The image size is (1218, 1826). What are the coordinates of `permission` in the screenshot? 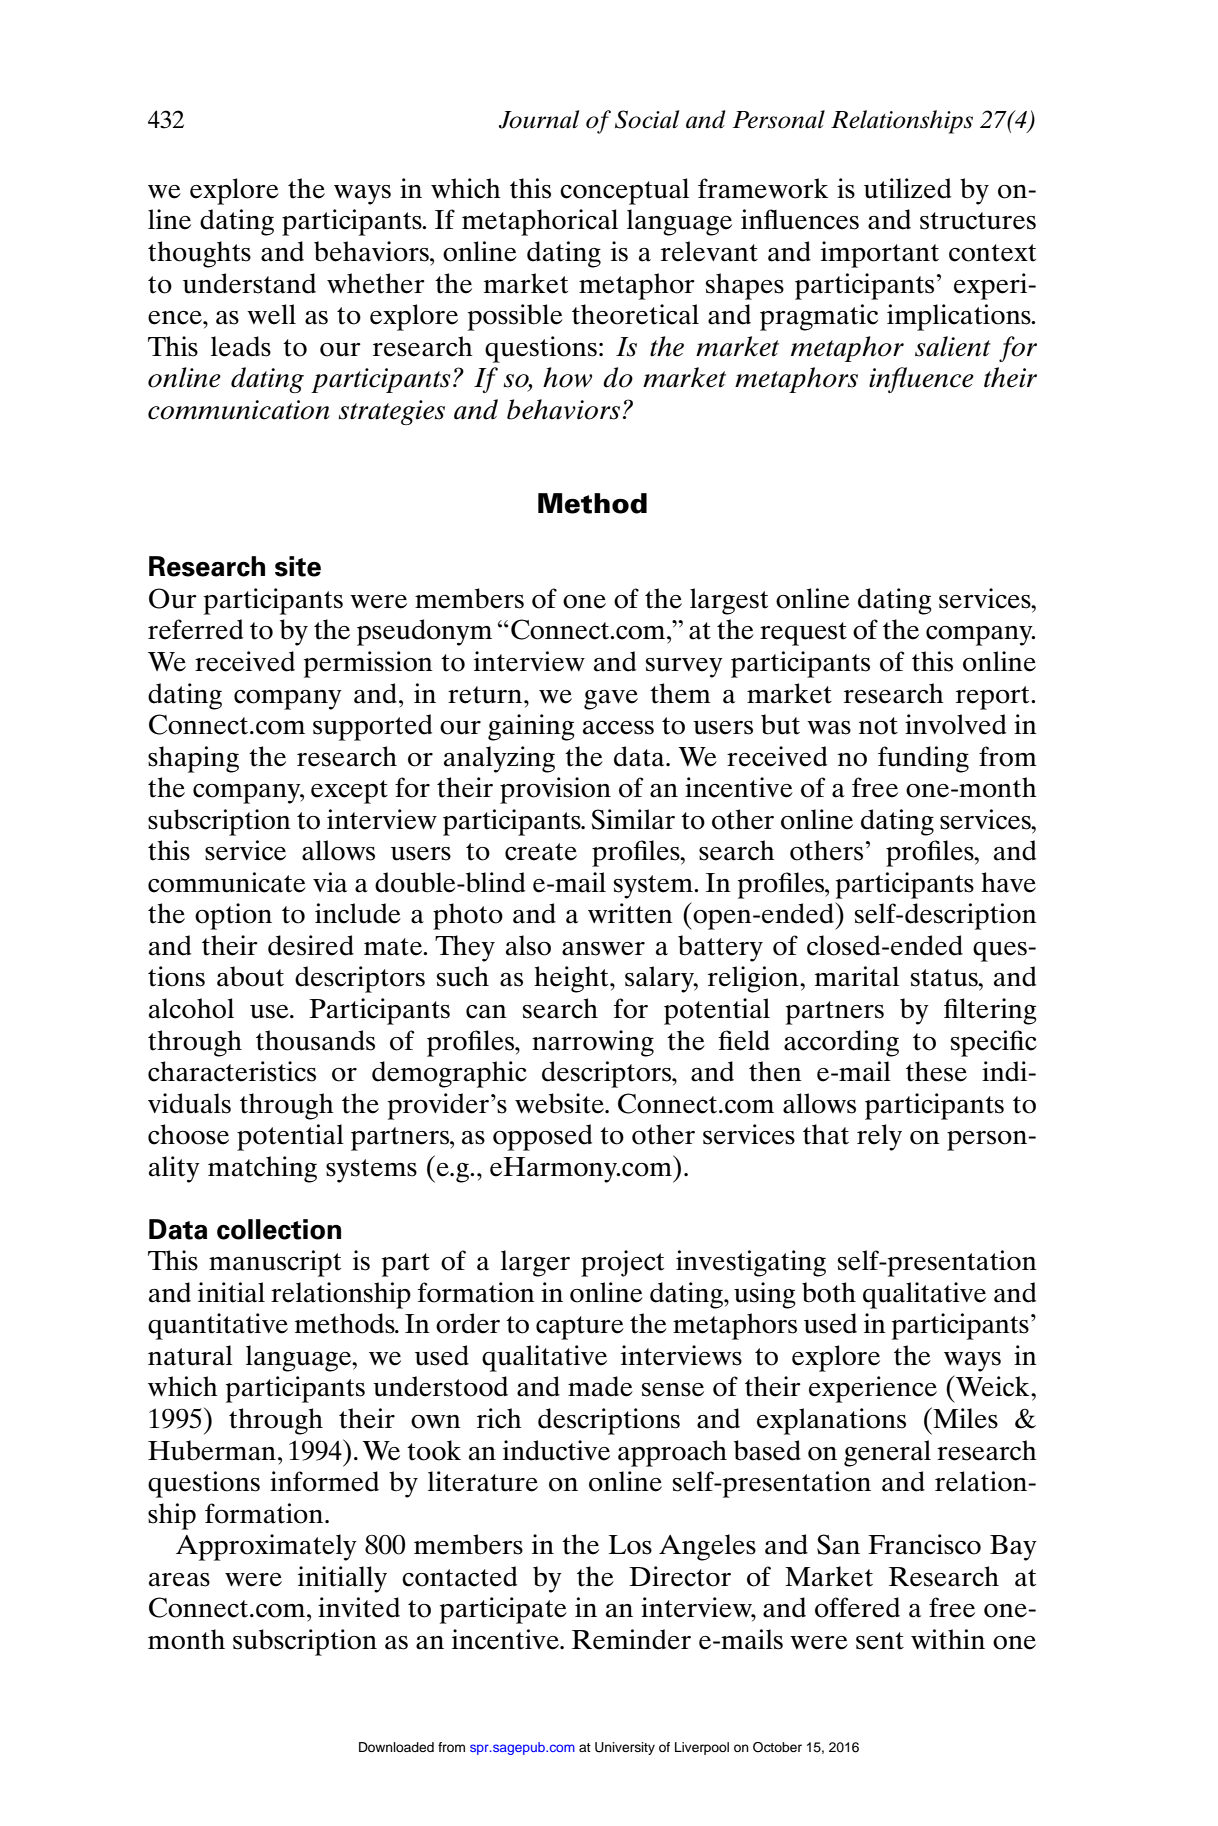 It's located at (368, 664).
